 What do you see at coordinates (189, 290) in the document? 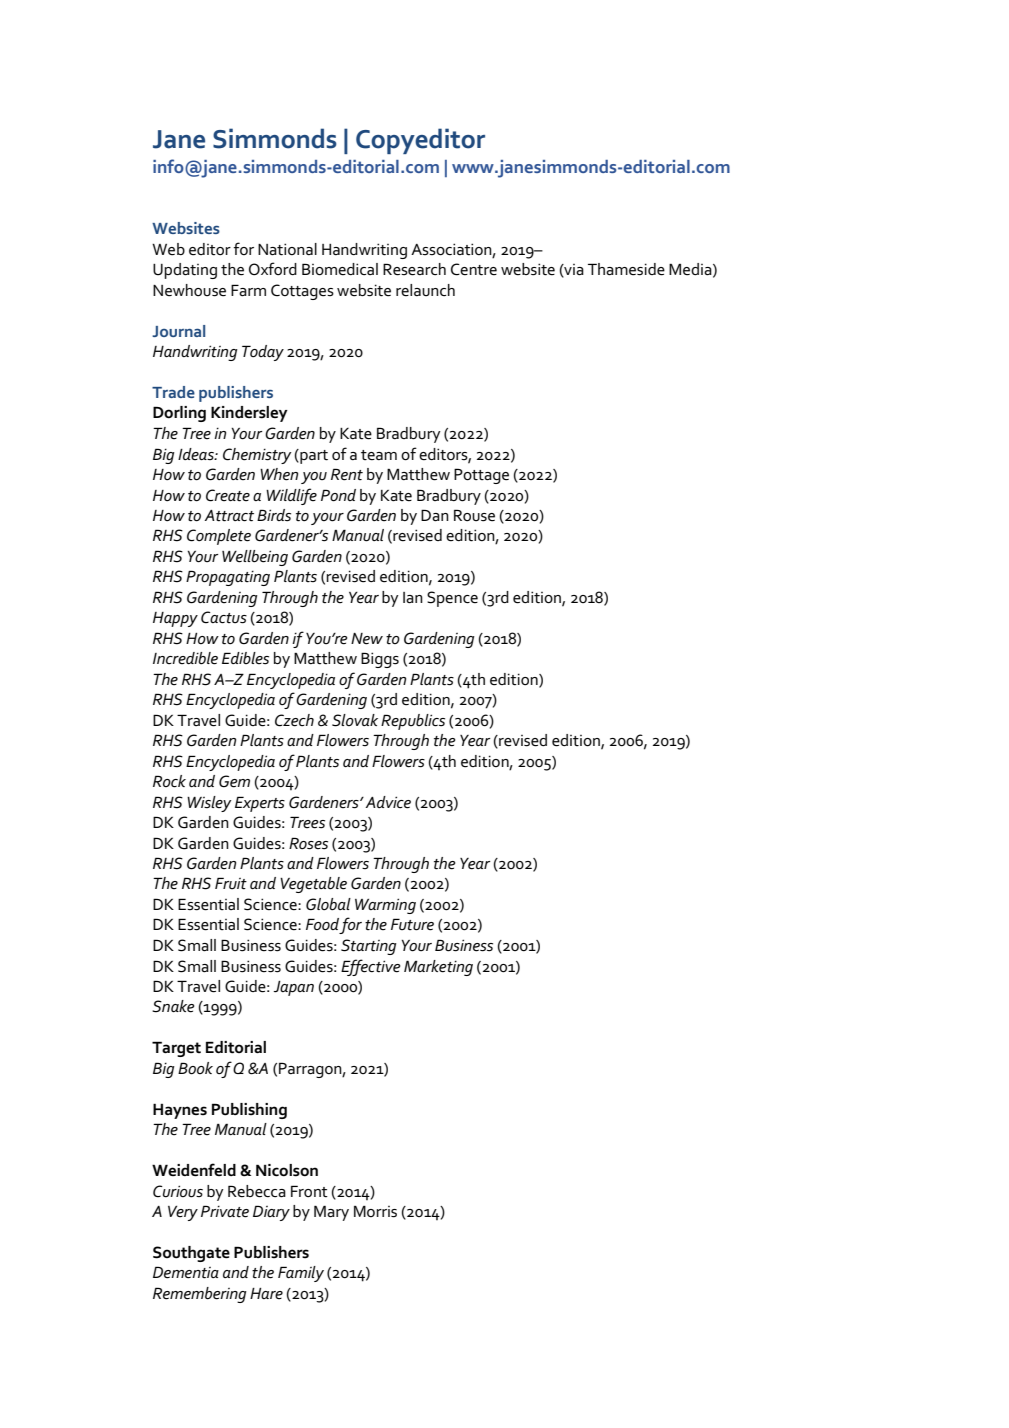
I see `Newhouse` at bounding box center [189, 290].
